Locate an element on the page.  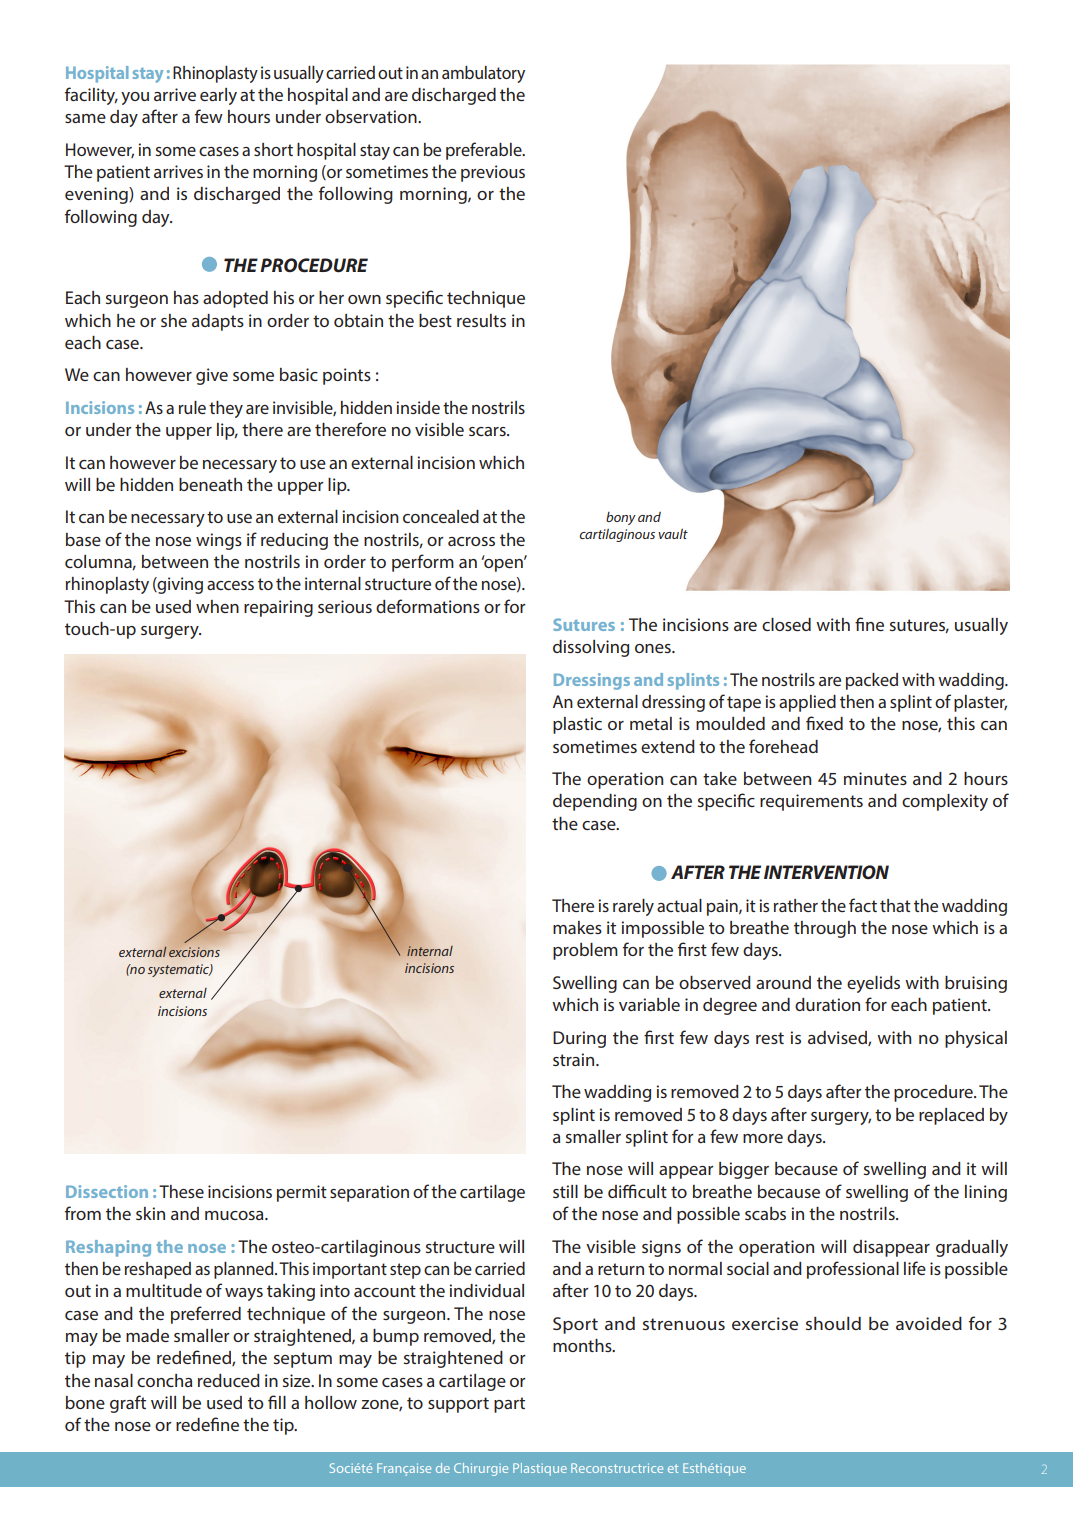
problem is located at coordinates (585, 951).
